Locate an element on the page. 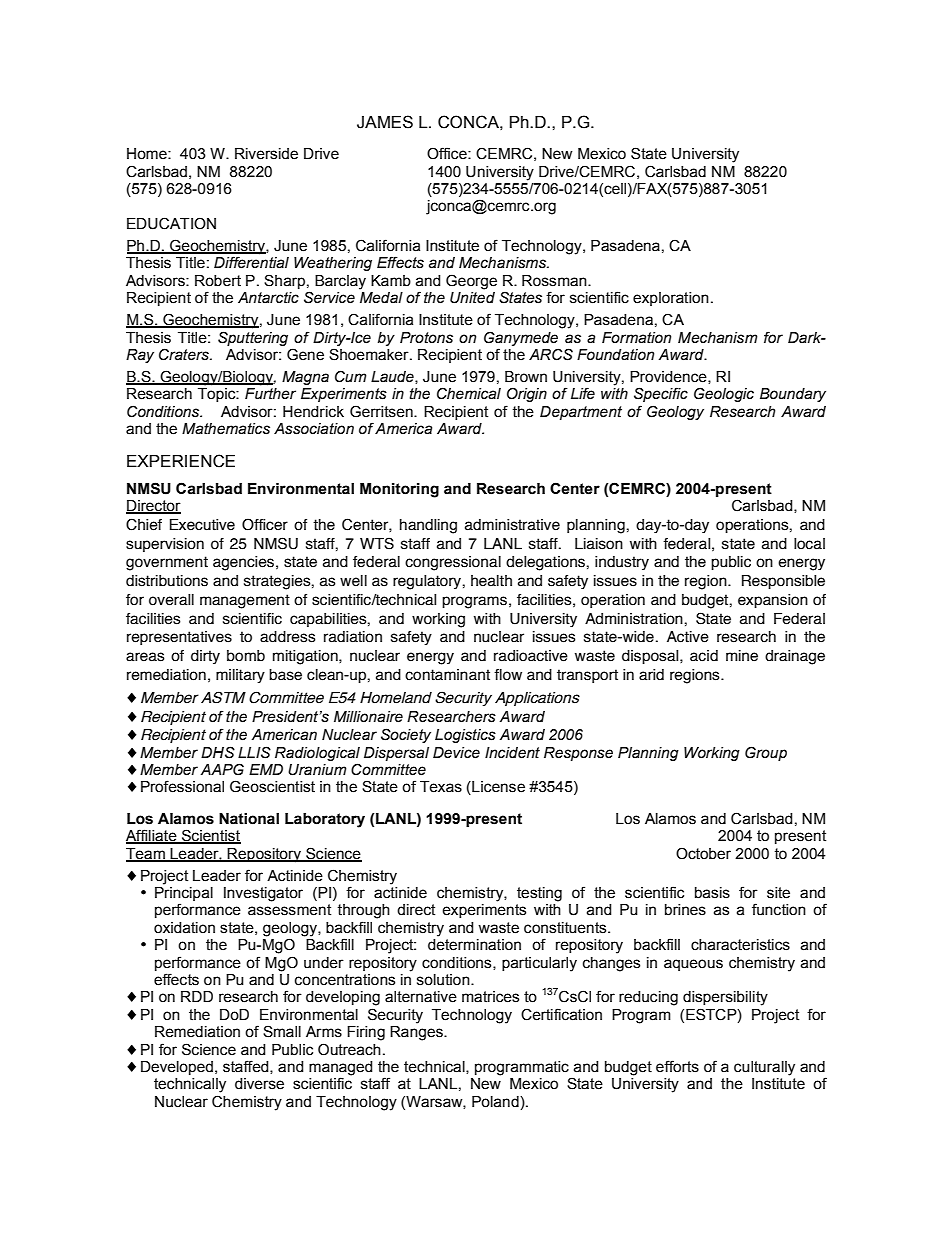 The height and width of the page is (1233, 952). management is located at coordinates (245, 601).
